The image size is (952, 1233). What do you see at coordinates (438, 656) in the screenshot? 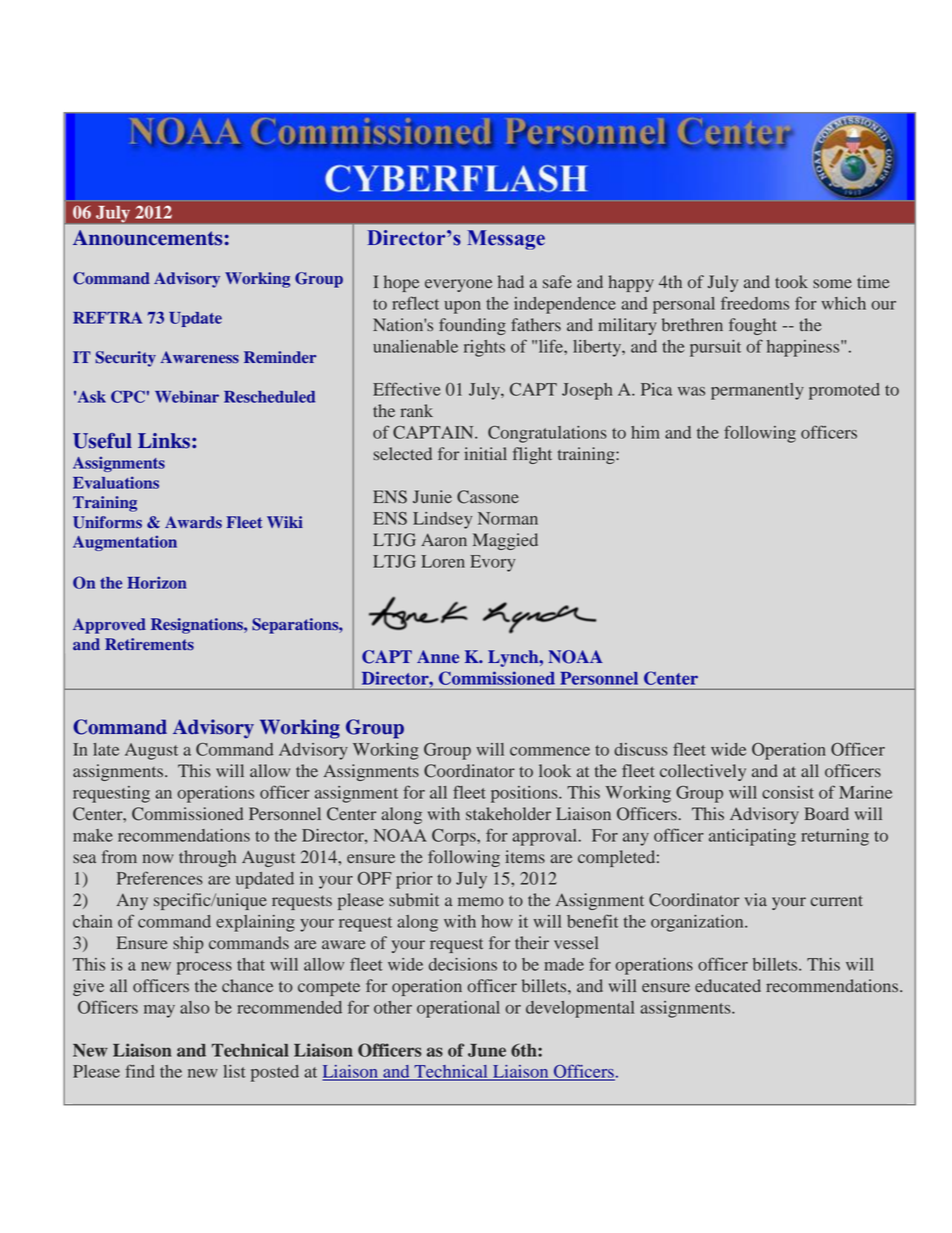
I see `Anne` at bounding box center [438, 656].
